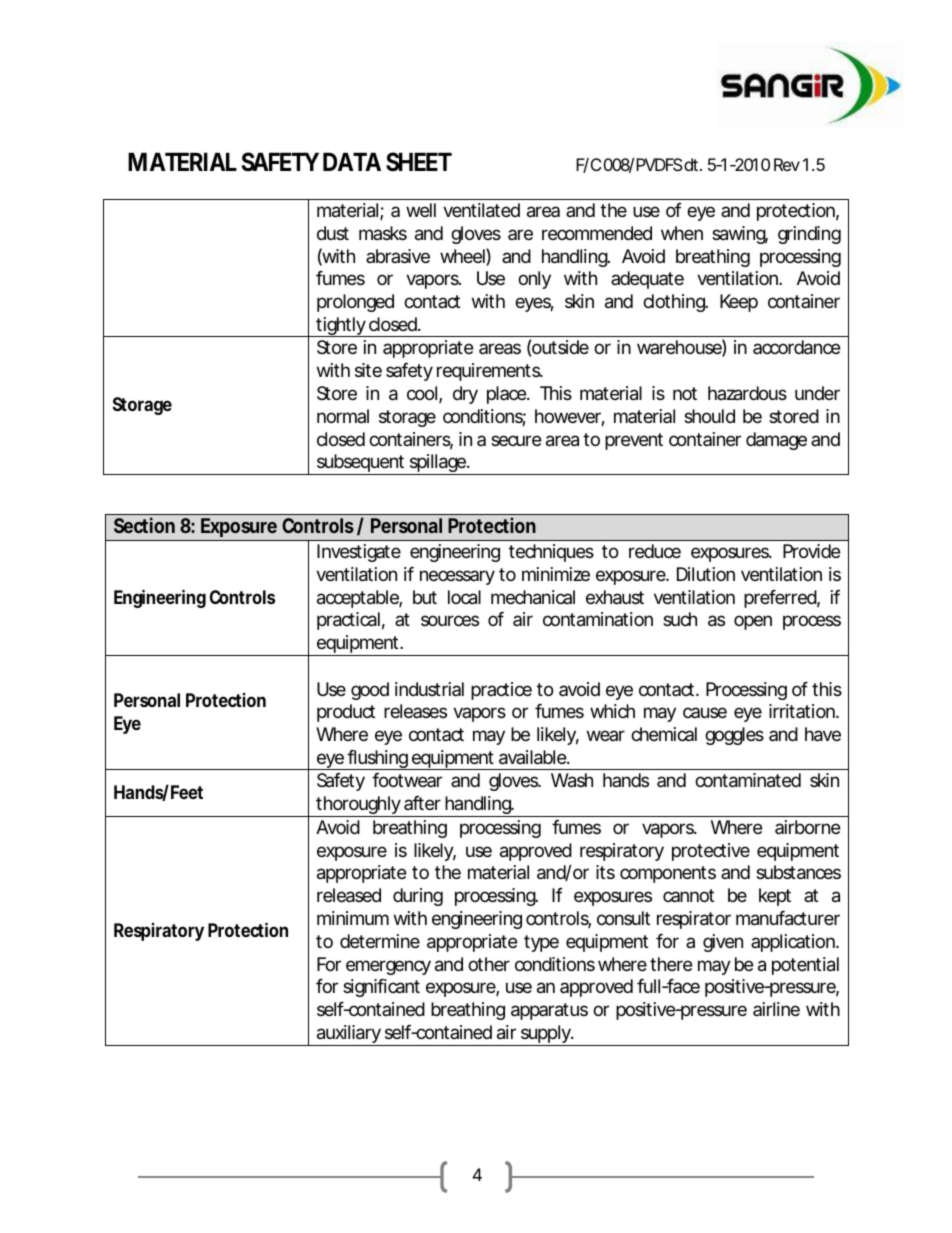  I want to click on product, so click(346, 713).
